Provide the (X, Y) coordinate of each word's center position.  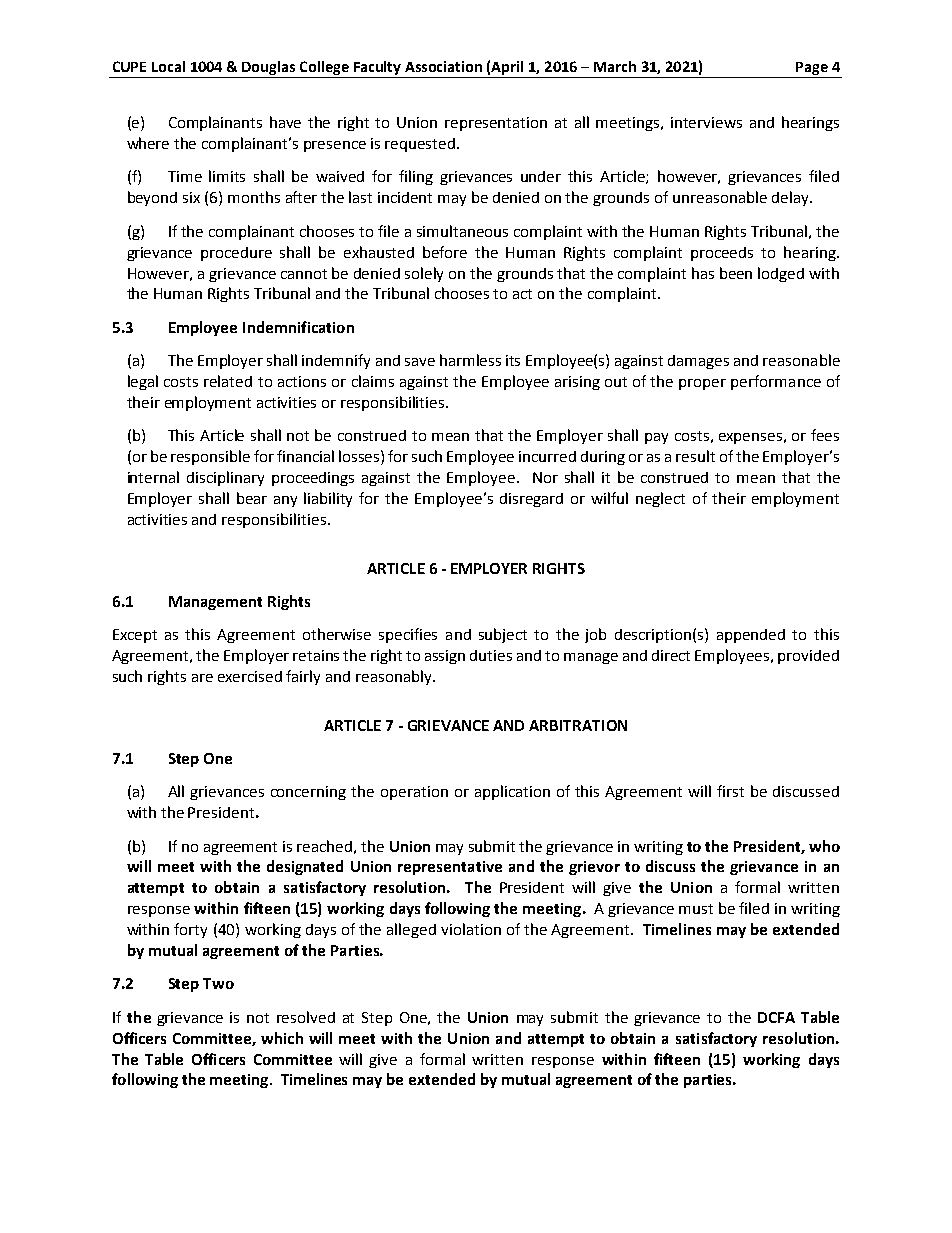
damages (698, 362)
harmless (470, 360)
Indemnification (298, 327)
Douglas (268, 68)
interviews (706, 122)
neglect (660, 499)
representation (496, 124)
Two (218, 983)
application (512, 792)
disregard (531, 500)
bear (252, 498)
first (730, 791)
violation (471, 929)
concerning (308, 793)
